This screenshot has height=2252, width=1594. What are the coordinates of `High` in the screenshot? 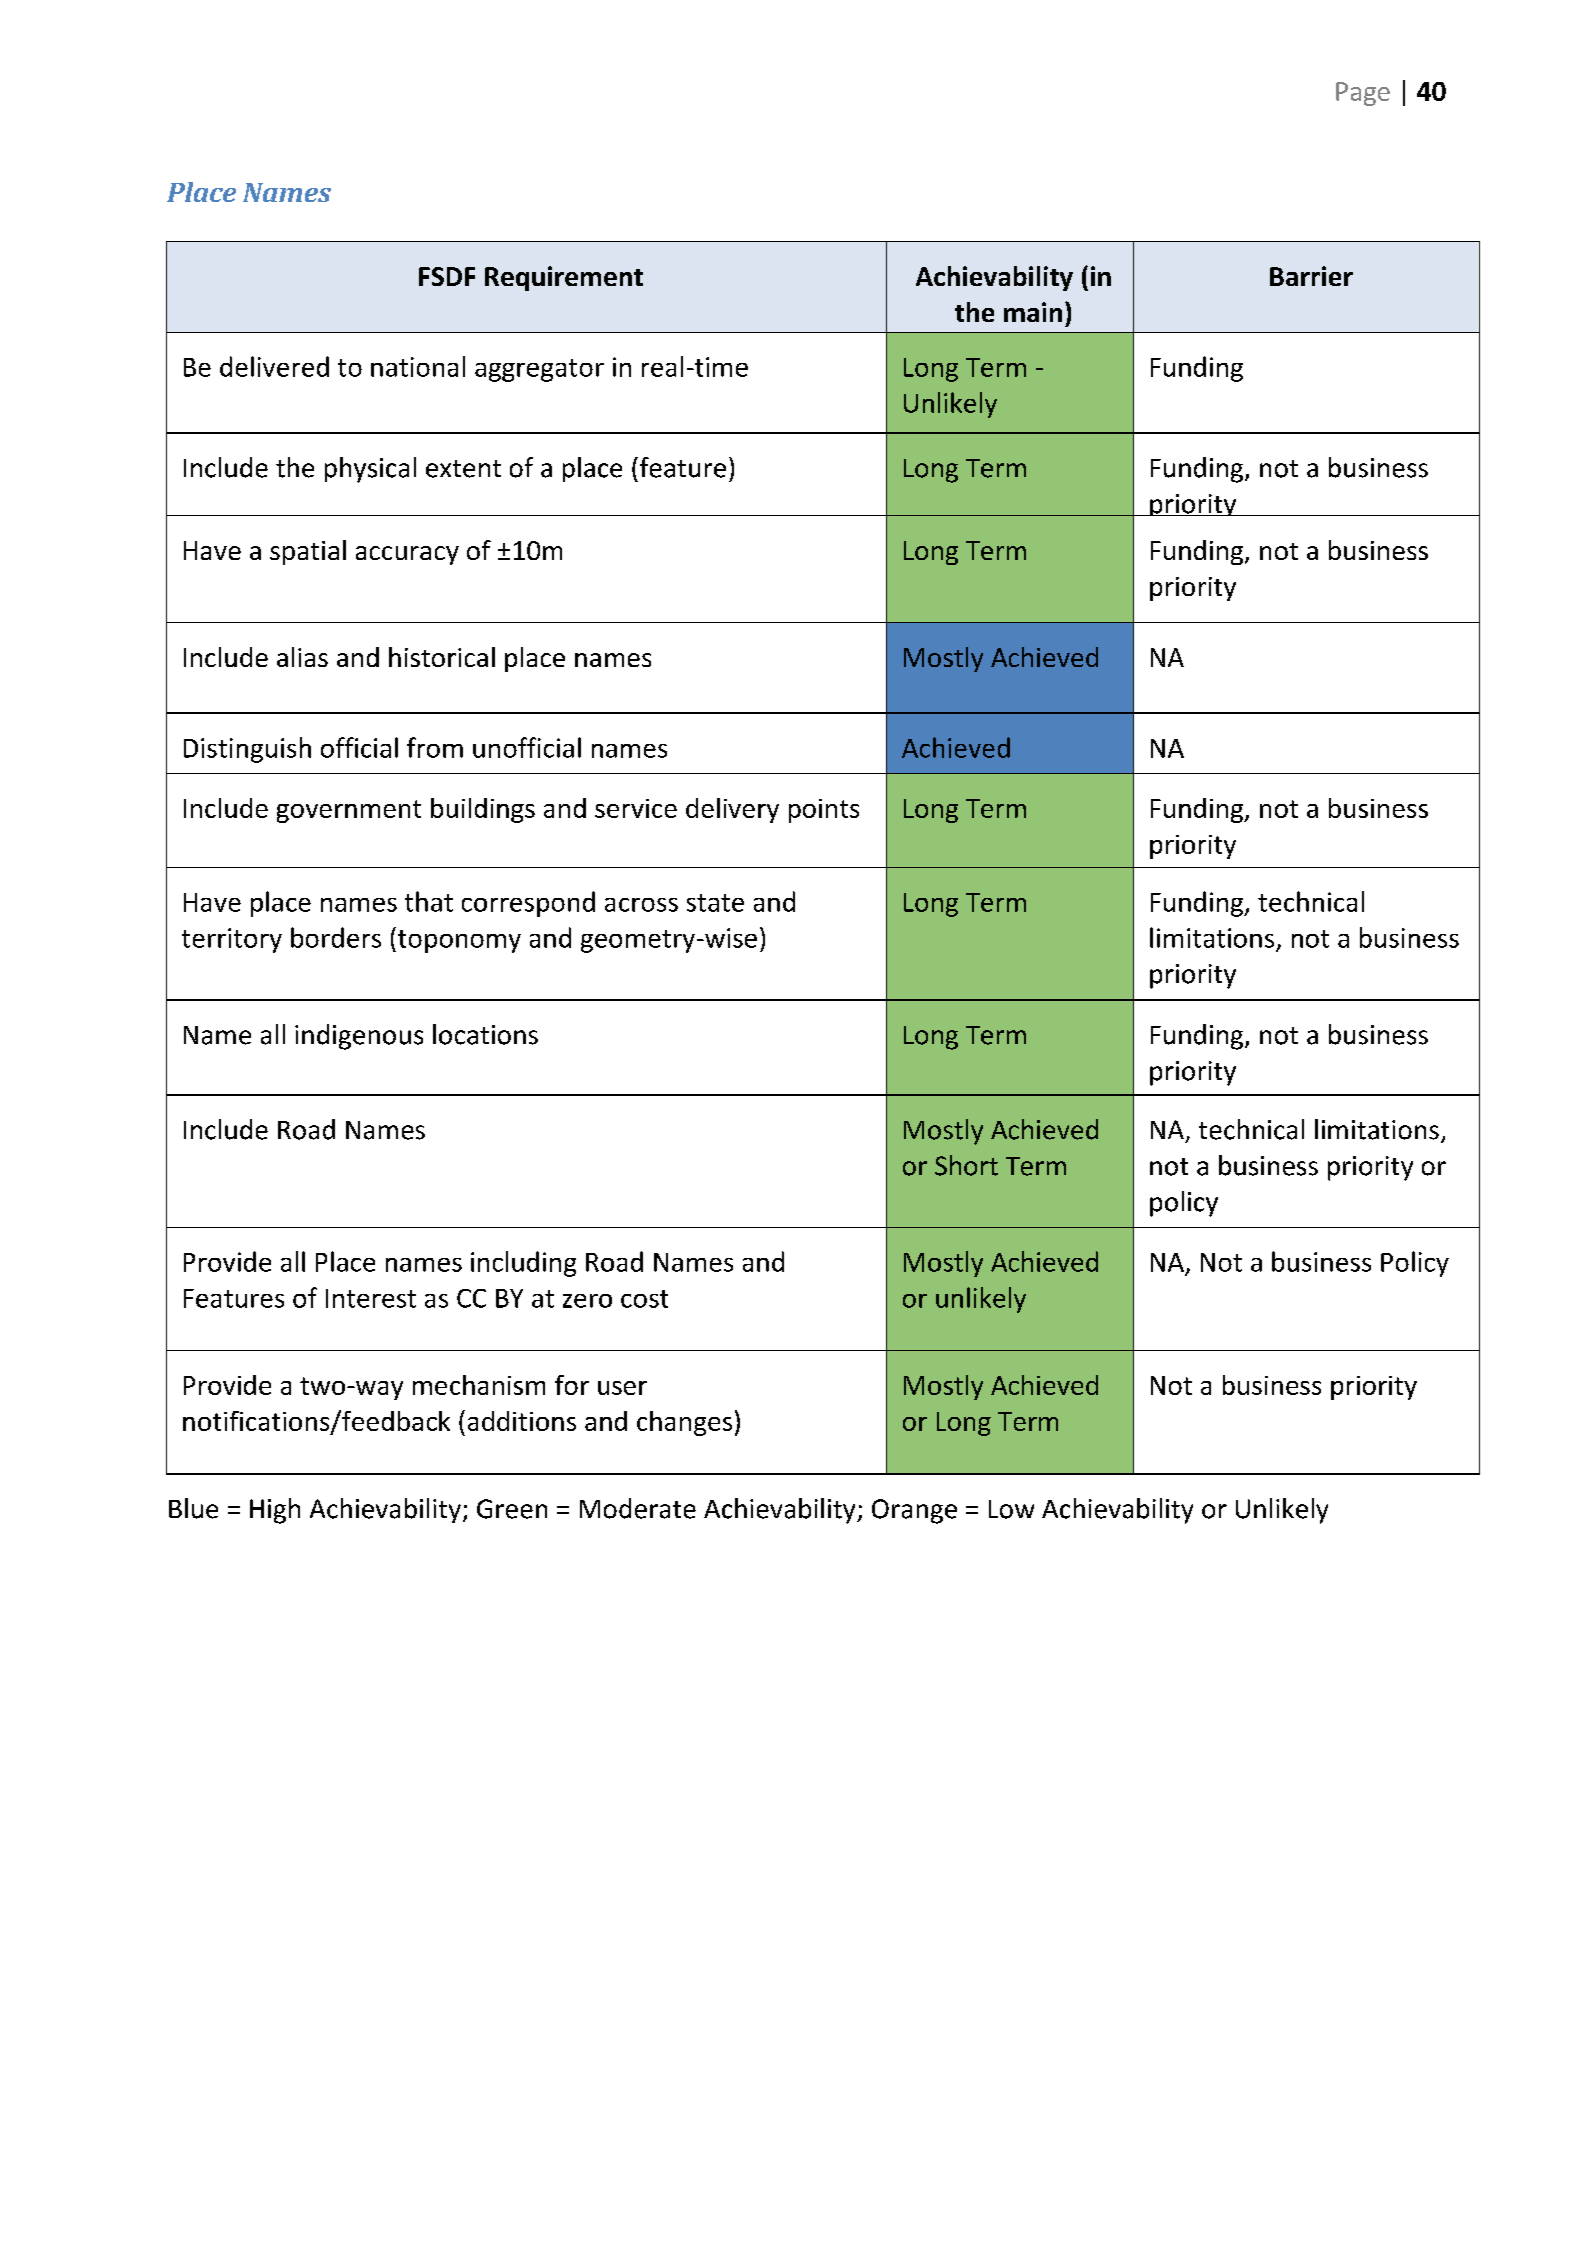 It's located at (275, 1511).
